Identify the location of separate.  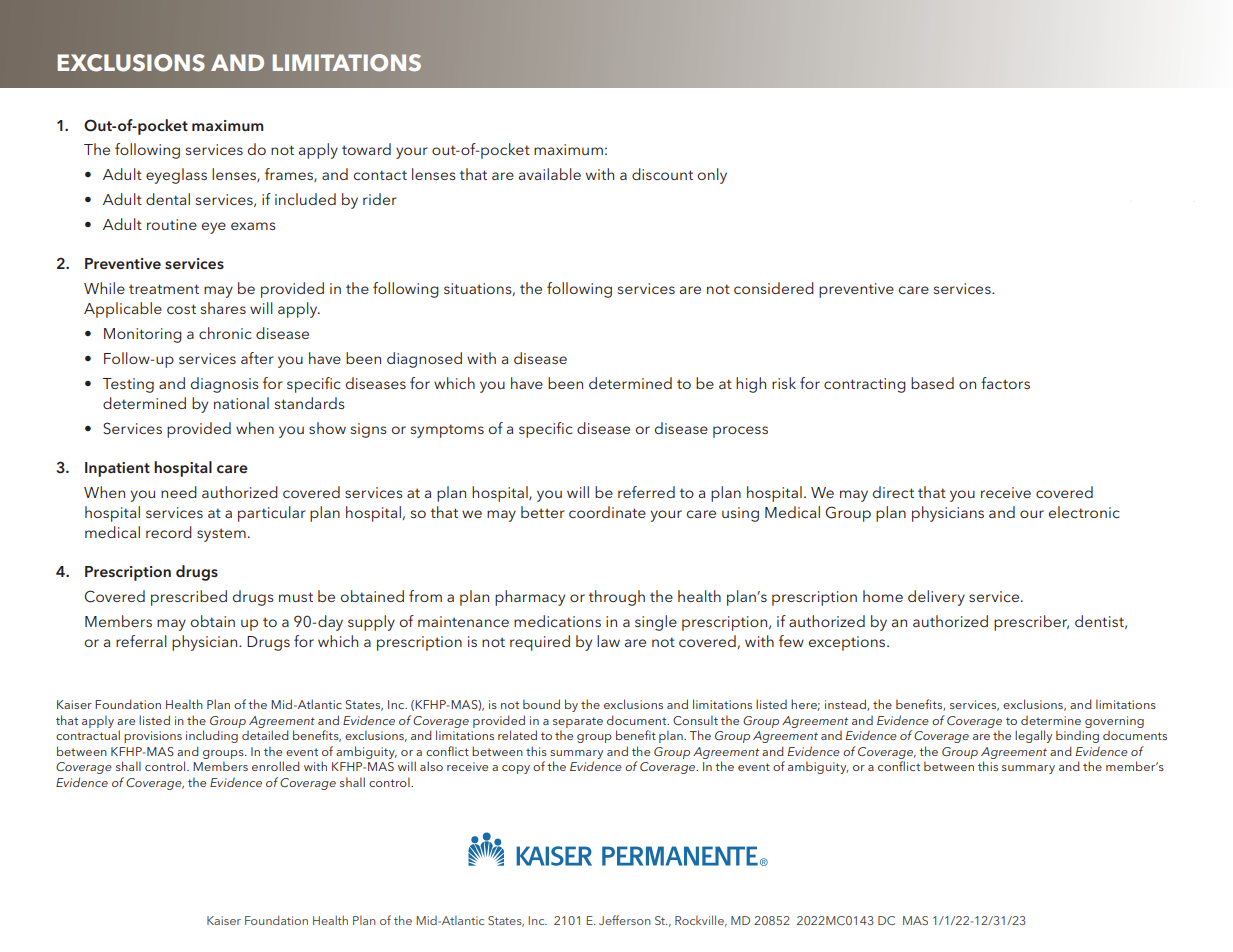
(578, 722).
